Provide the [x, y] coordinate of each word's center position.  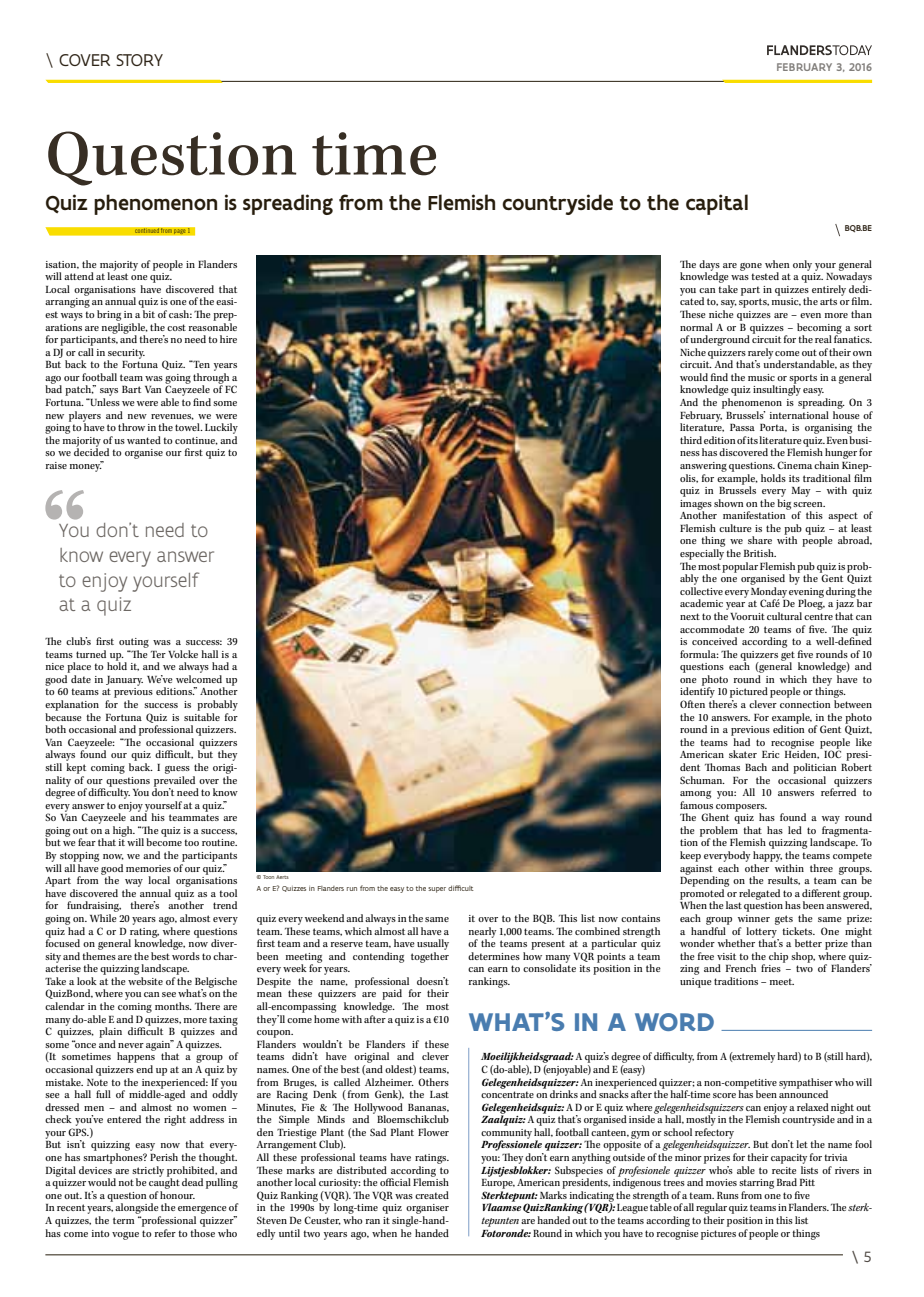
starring [756, 1184]
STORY [139, 60]
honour [177, 1195]
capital [717, 204]
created [432, 1195]
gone [751, 267]
